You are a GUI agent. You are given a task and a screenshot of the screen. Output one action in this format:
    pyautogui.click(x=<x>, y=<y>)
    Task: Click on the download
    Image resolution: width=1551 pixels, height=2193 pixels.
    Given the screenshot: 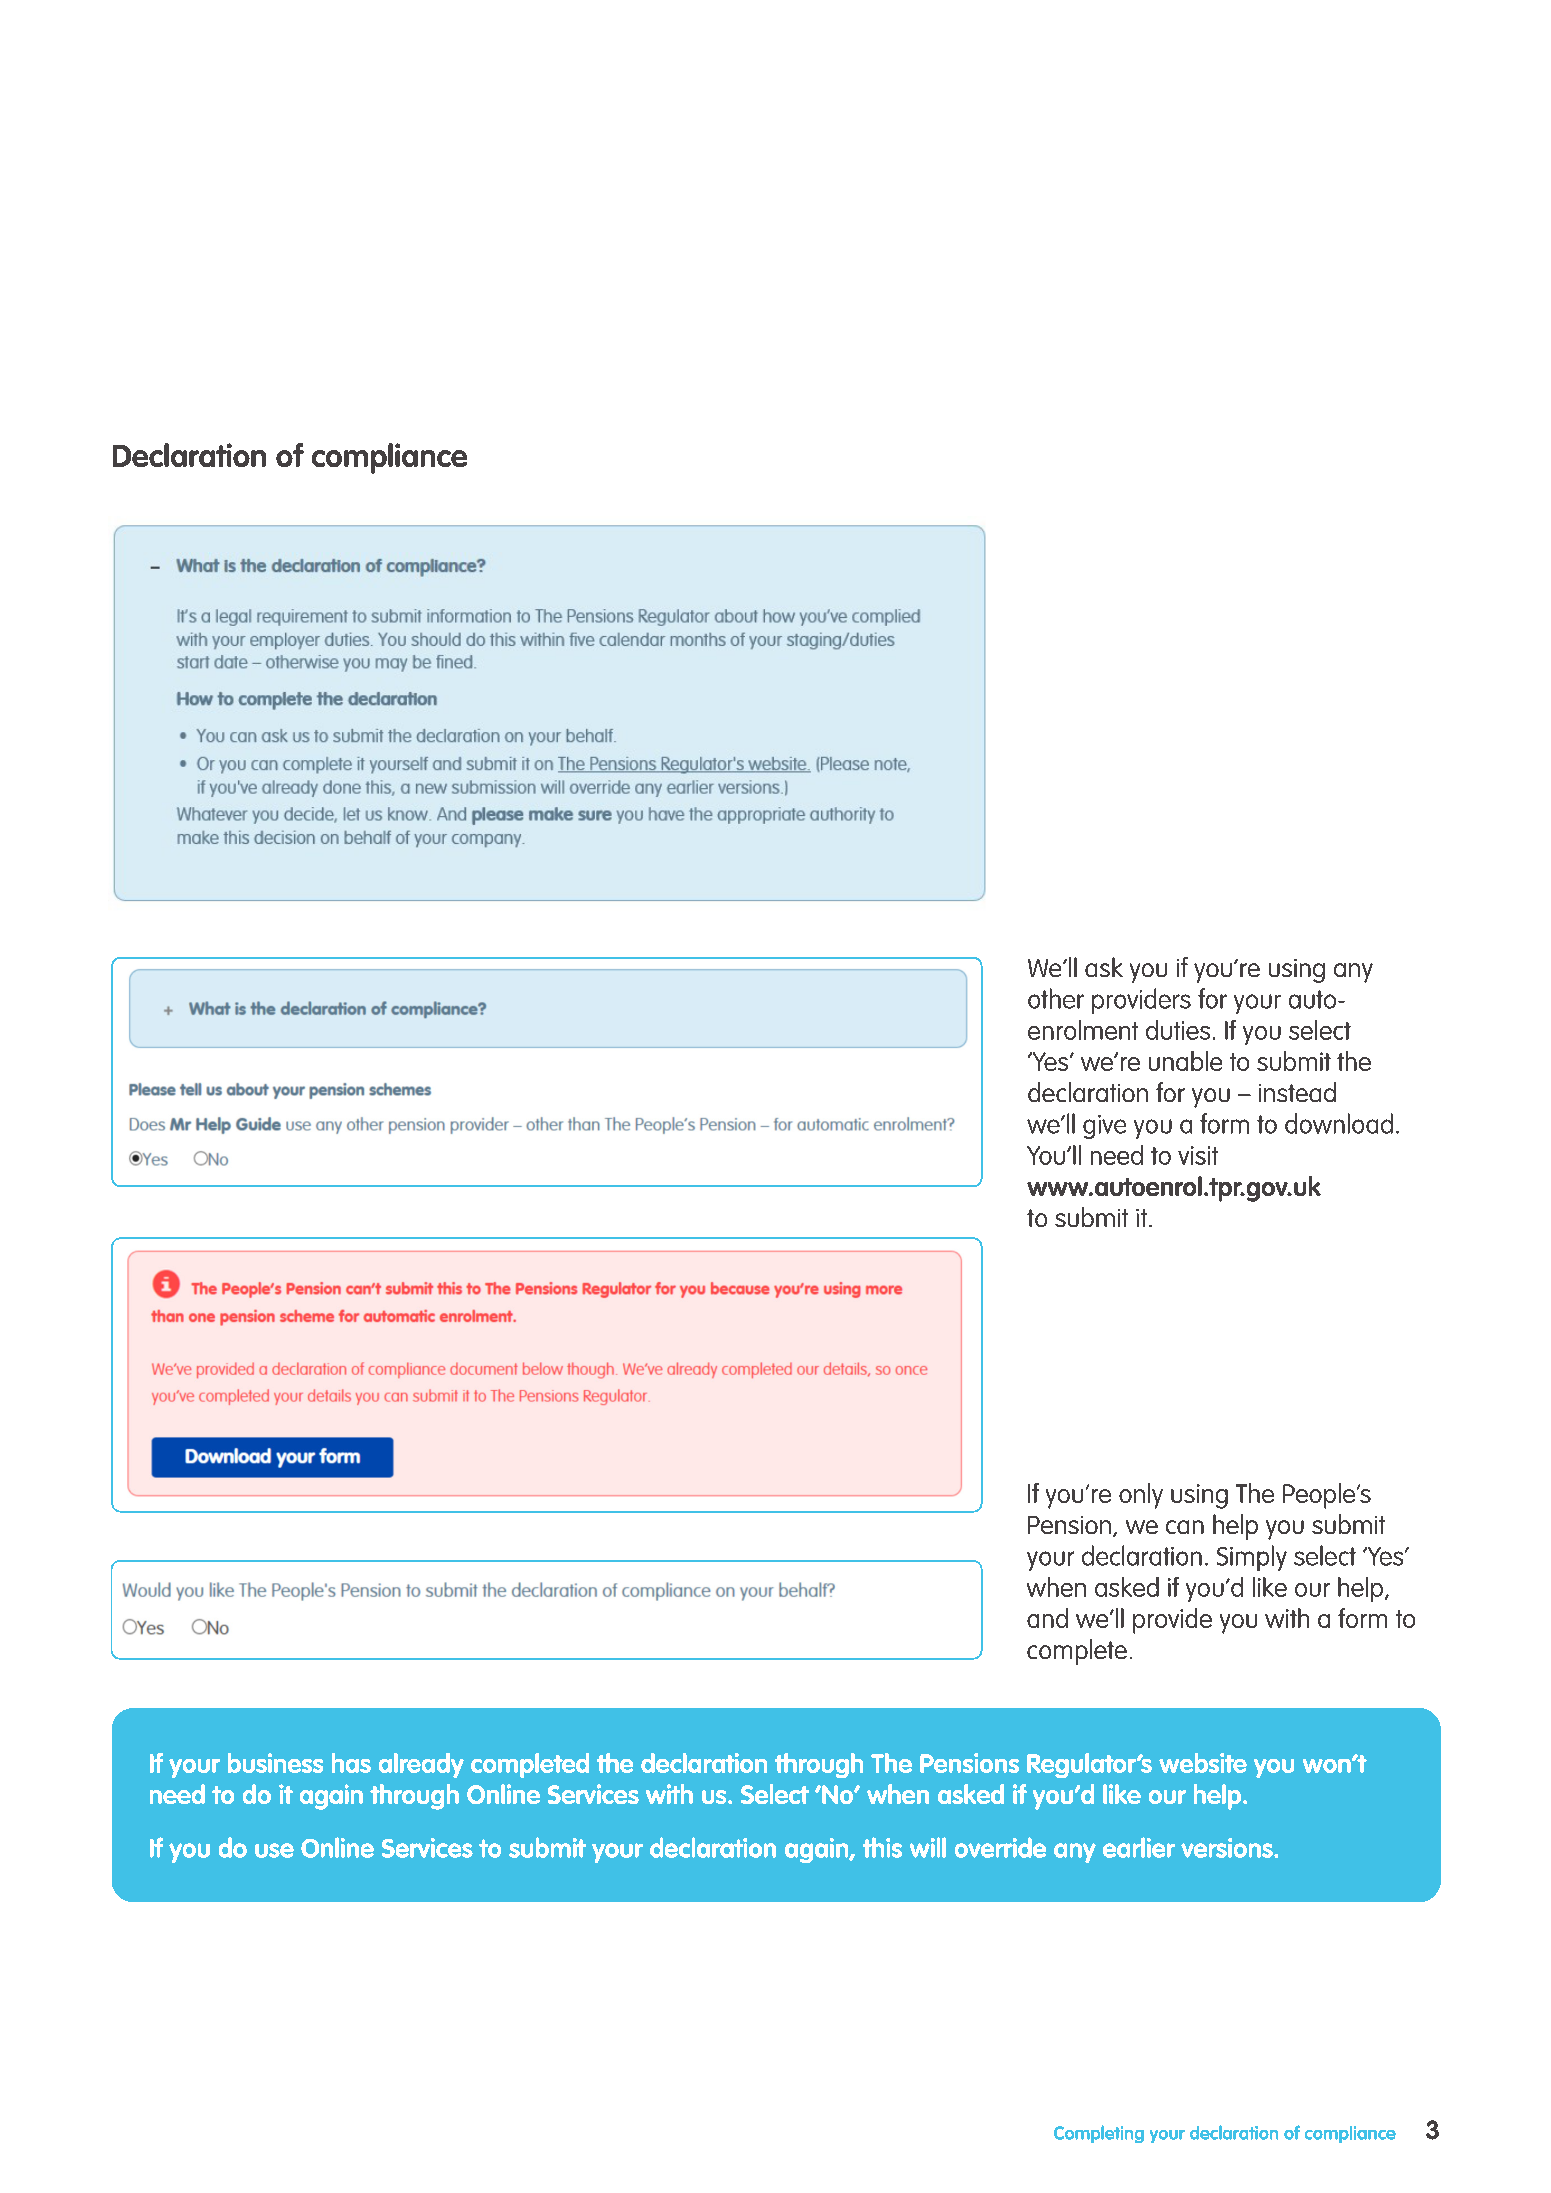 What is the action you would take?
    pyautogui.click(x=1339, y=1123)
